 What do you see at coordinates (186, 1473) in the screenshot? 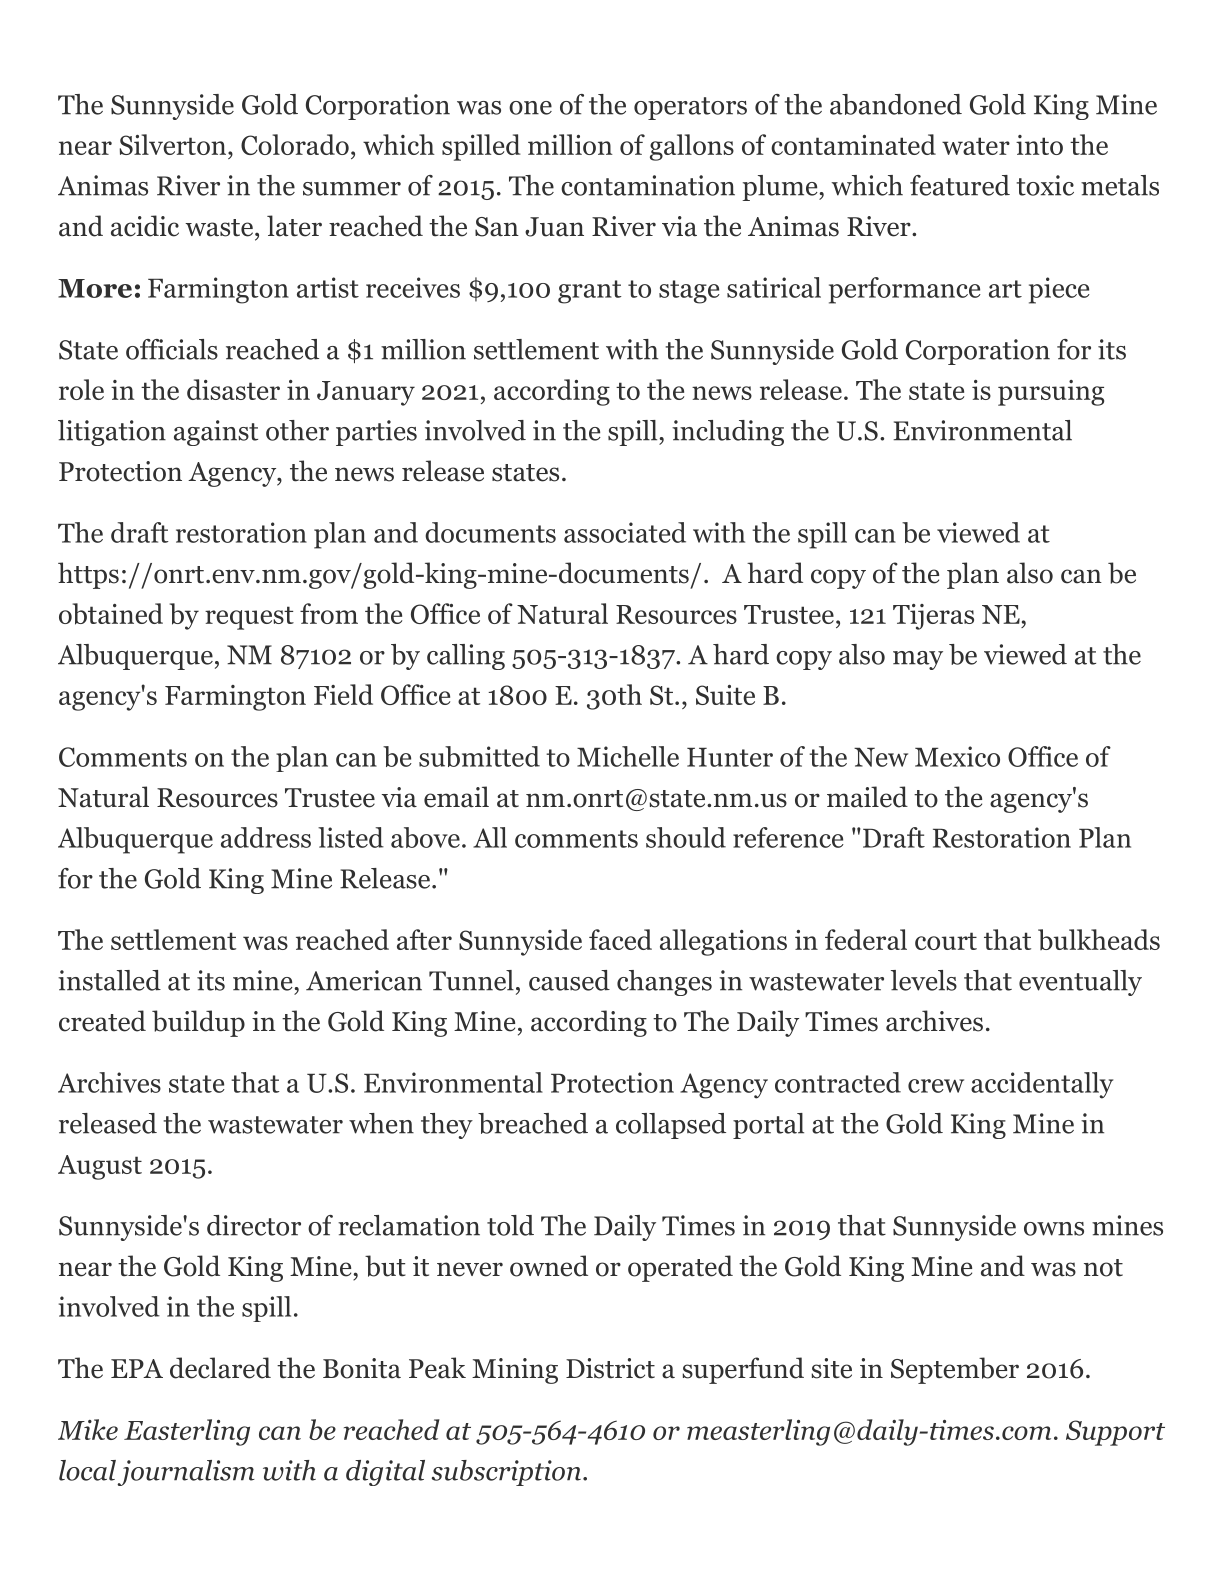
I see `journalism` at bounding box center [186, 1473].
